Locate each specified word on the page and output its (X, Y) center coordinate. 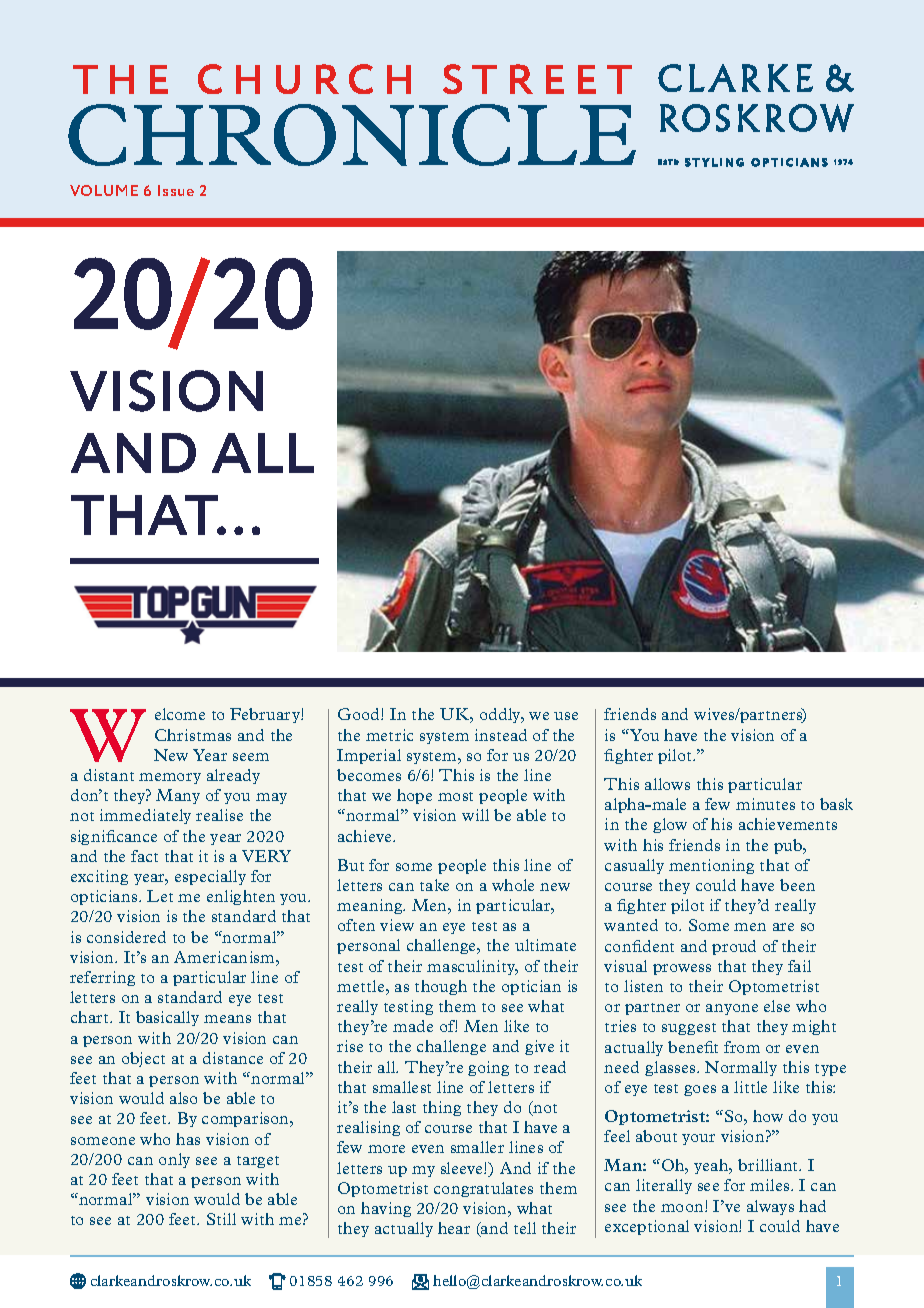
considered (126, 937)
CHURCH (304, 79)
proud (734, 947)
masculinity (472, 967)
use (566, 716)
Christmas (193, 735)
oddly (501, 715)
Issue (176, 190)
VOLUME (104, 190)
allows (667, 784)
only (174, 1160)
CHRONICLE (352, 135)
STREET (537, 79)
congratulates (483, 1189)
